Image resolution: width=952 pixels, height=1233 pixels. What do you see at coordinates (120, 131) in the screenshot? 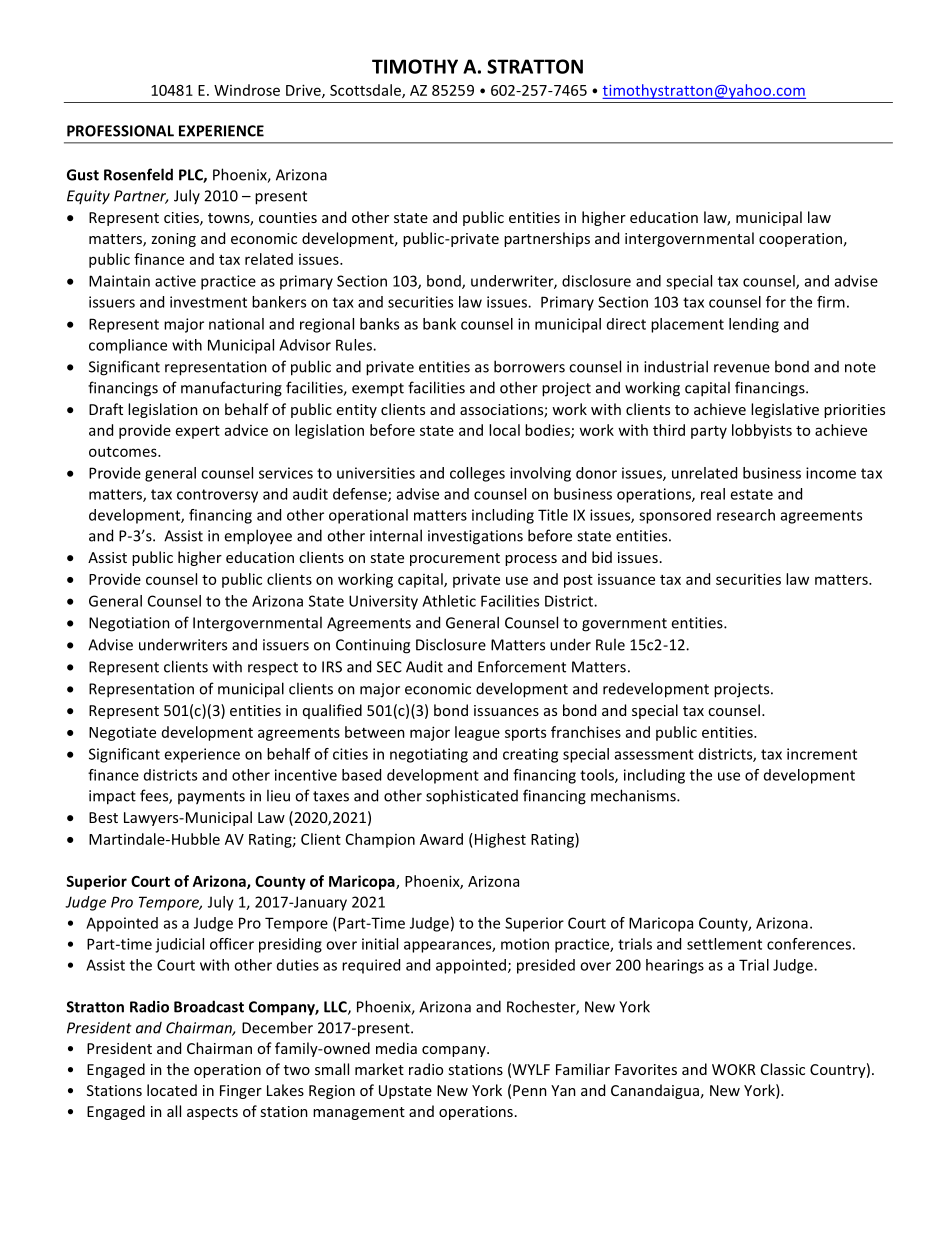
I see `PROFESSIONAL` at bounding box center [120, 131].
